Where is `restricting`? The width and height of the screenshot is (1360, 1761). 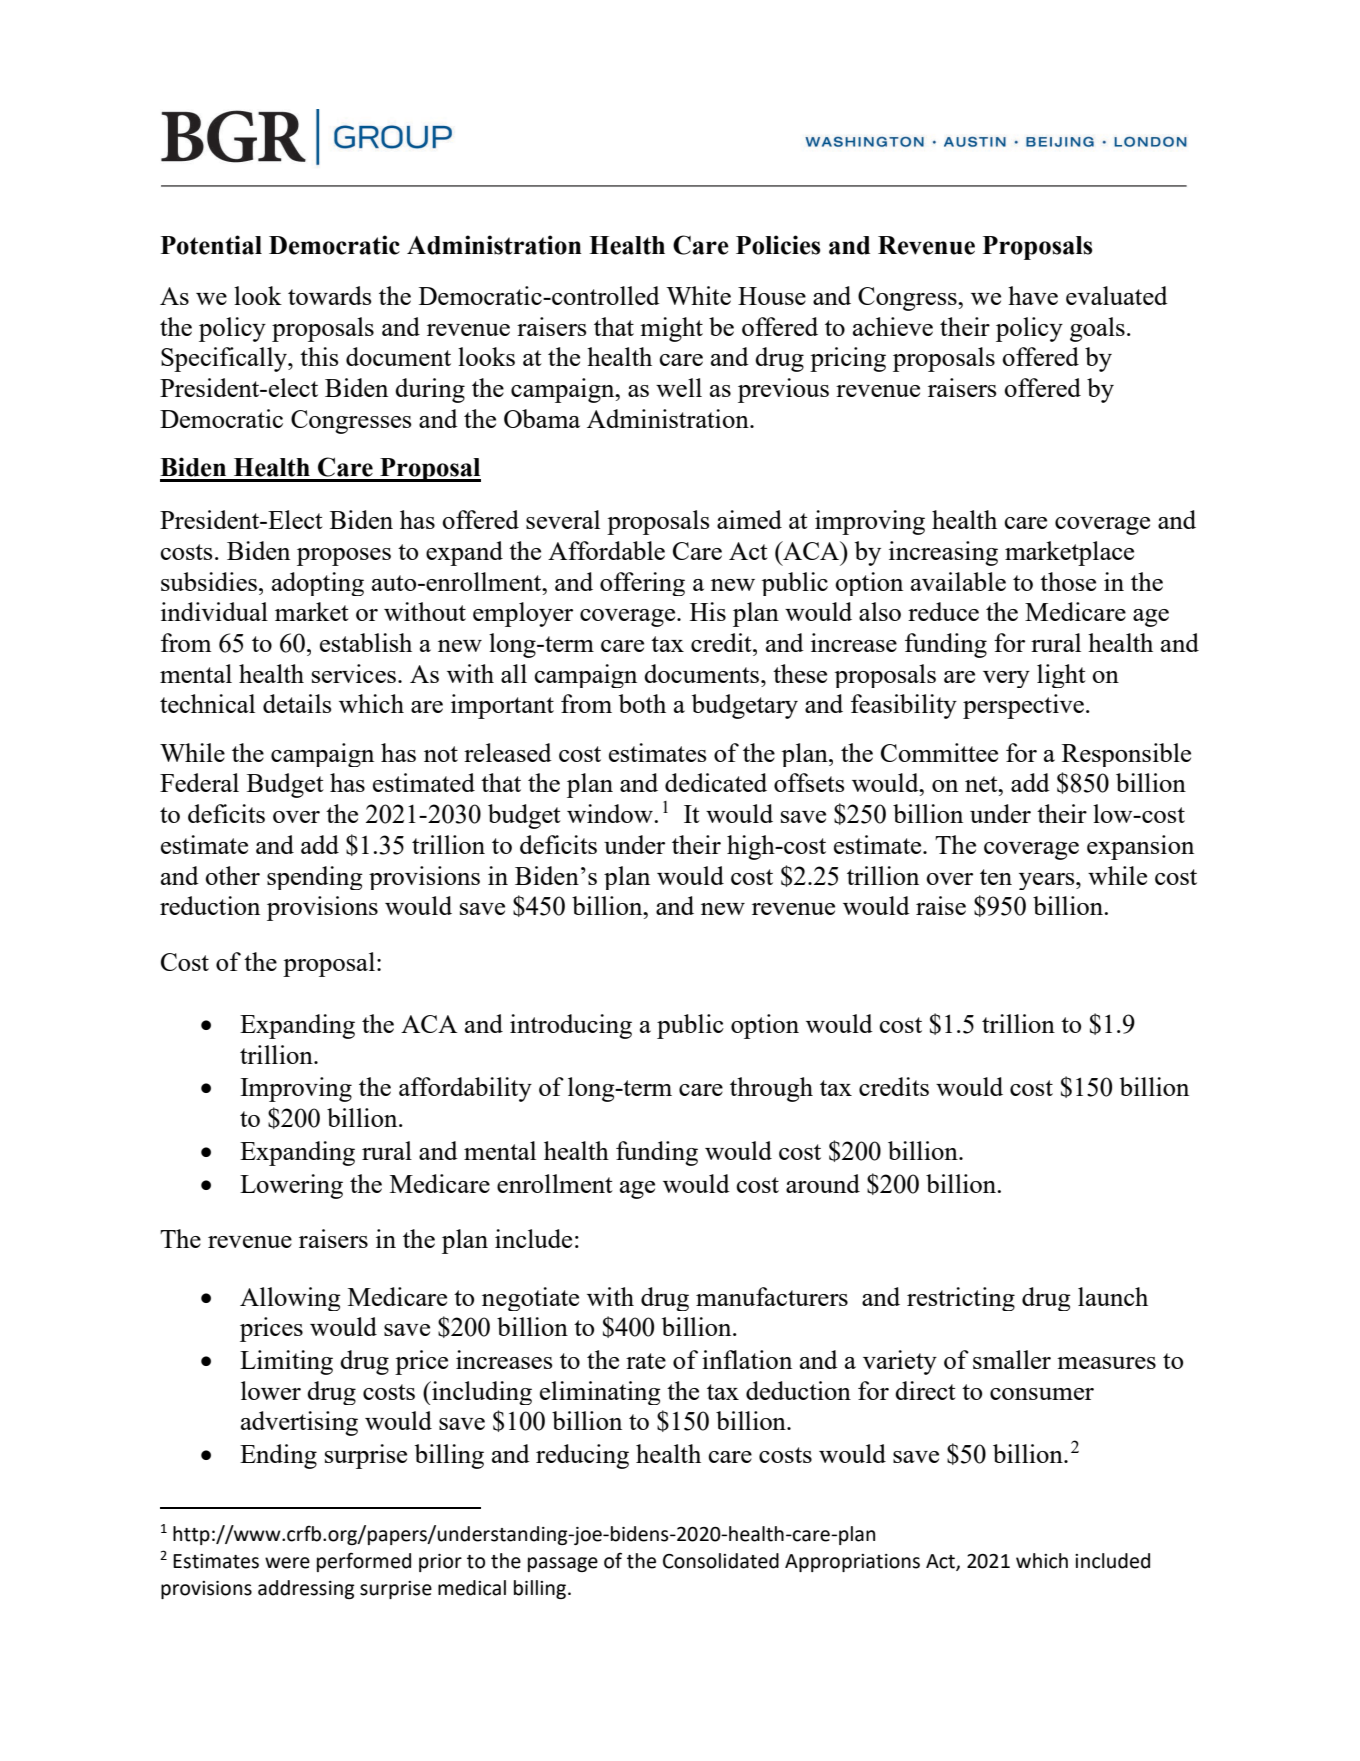
restricting is located at coordinates (961, 1299).
